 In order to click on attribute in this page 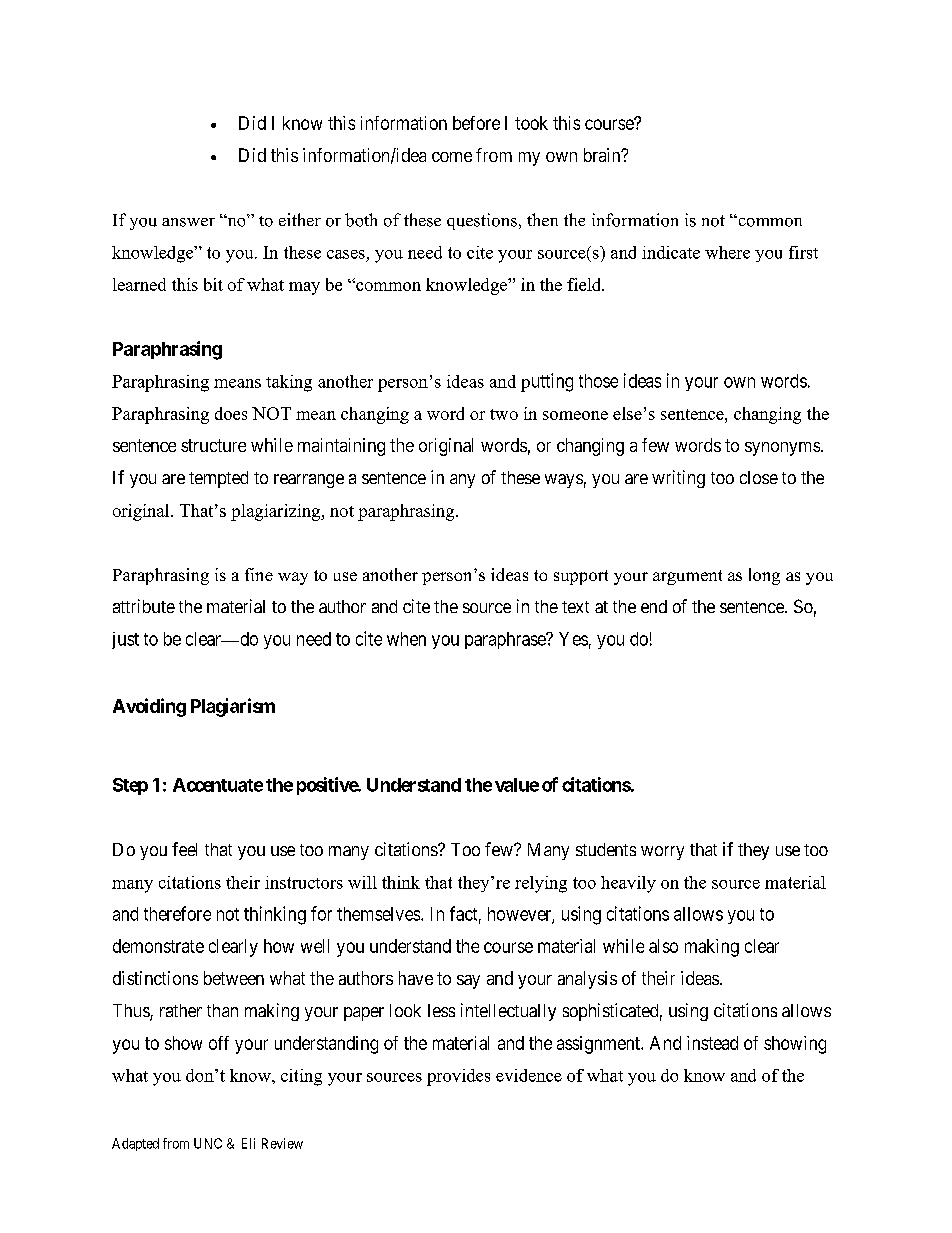, I will do `click(144, 606)`.
